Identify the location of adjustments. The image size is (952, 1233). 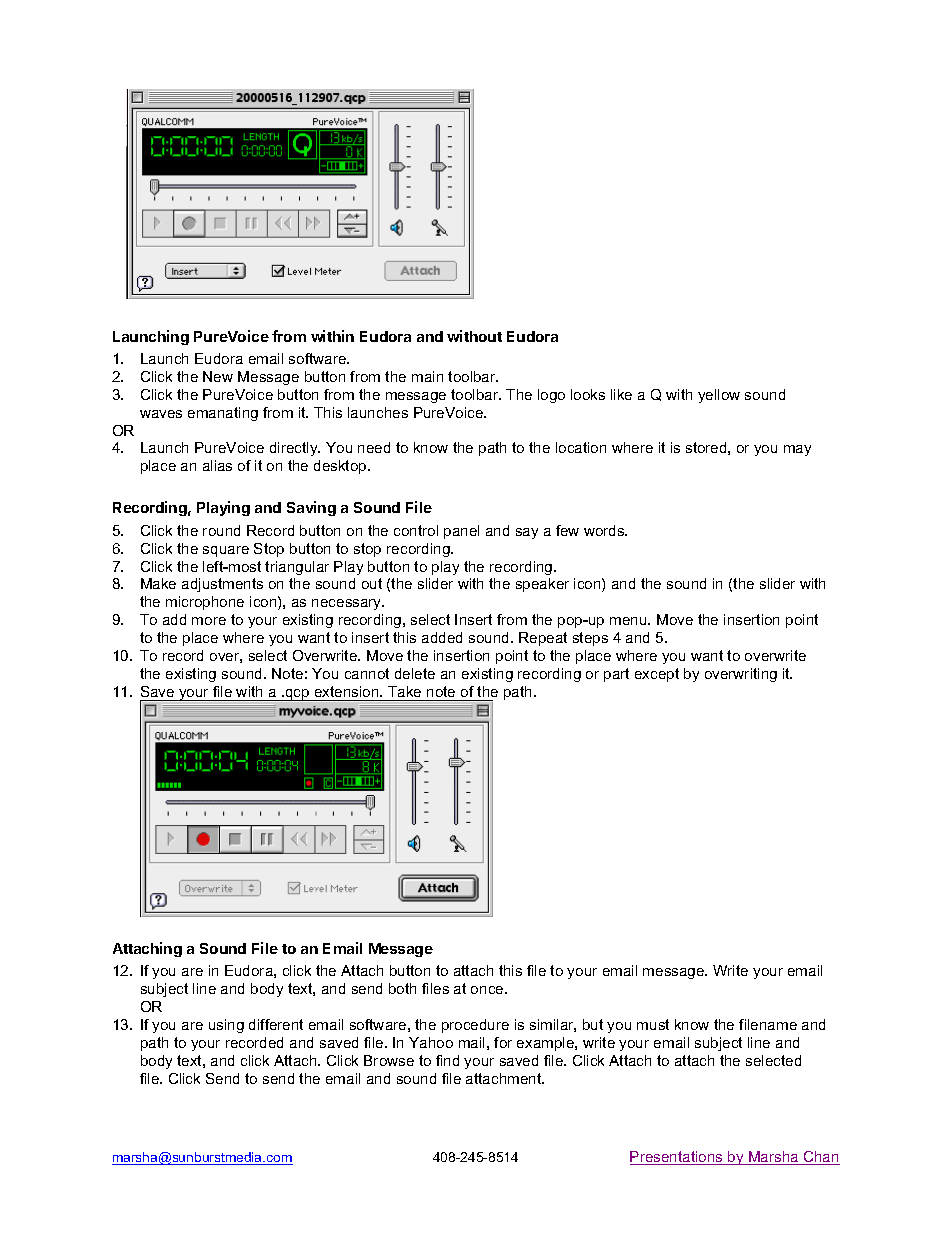
(222, 585).
